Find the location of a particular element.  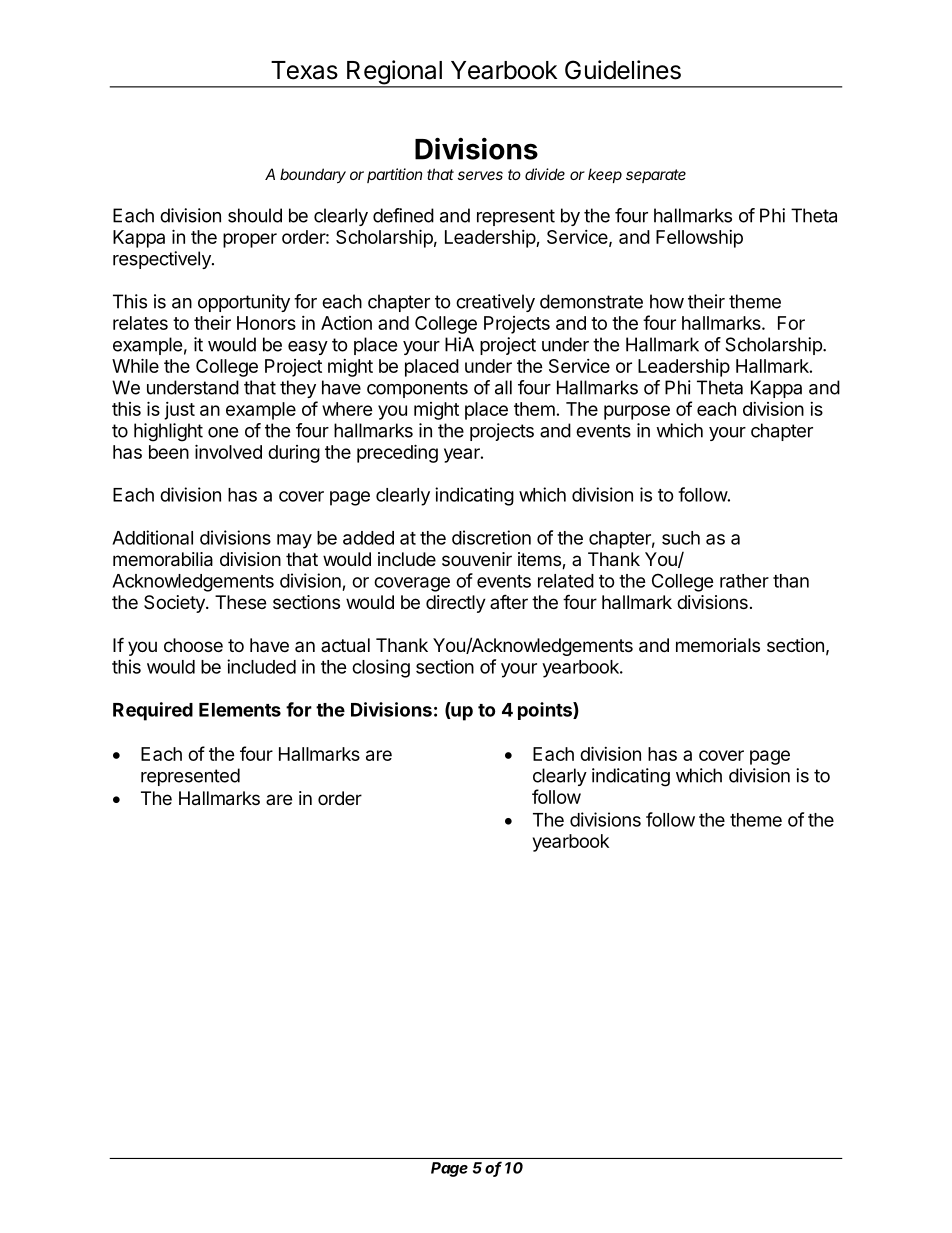

creatively is located at coordinates (495, 303).
